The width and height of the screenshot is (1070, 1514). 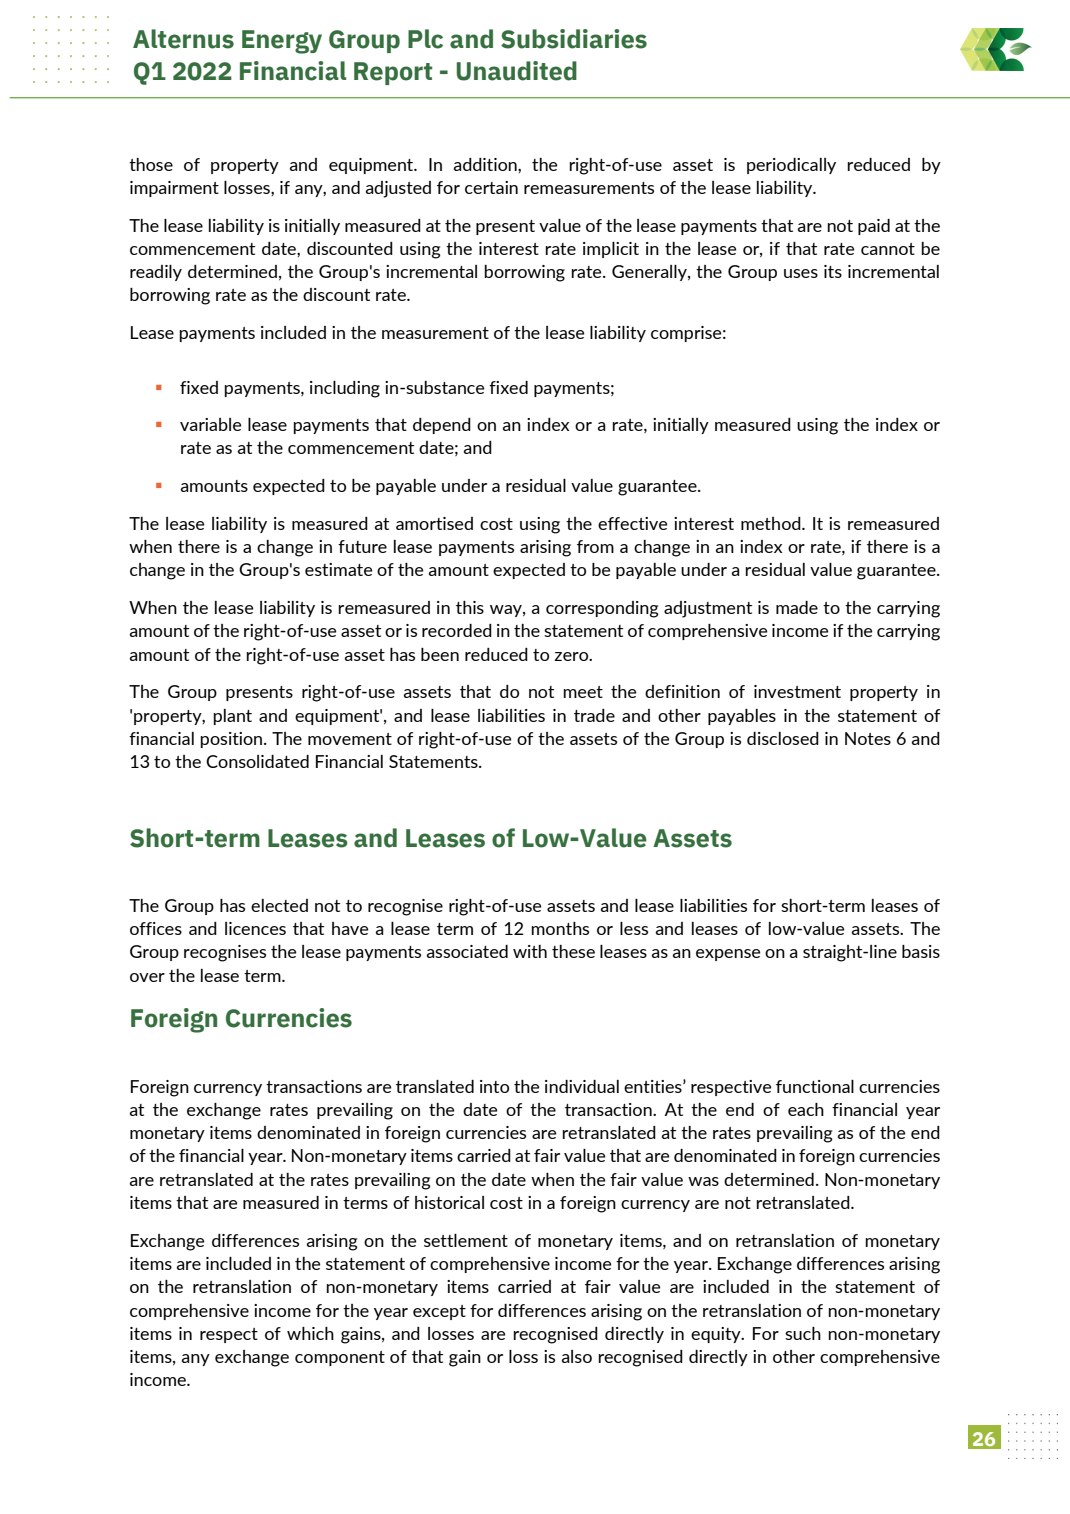 I want to click on such, so click(x=803, y=1333).
